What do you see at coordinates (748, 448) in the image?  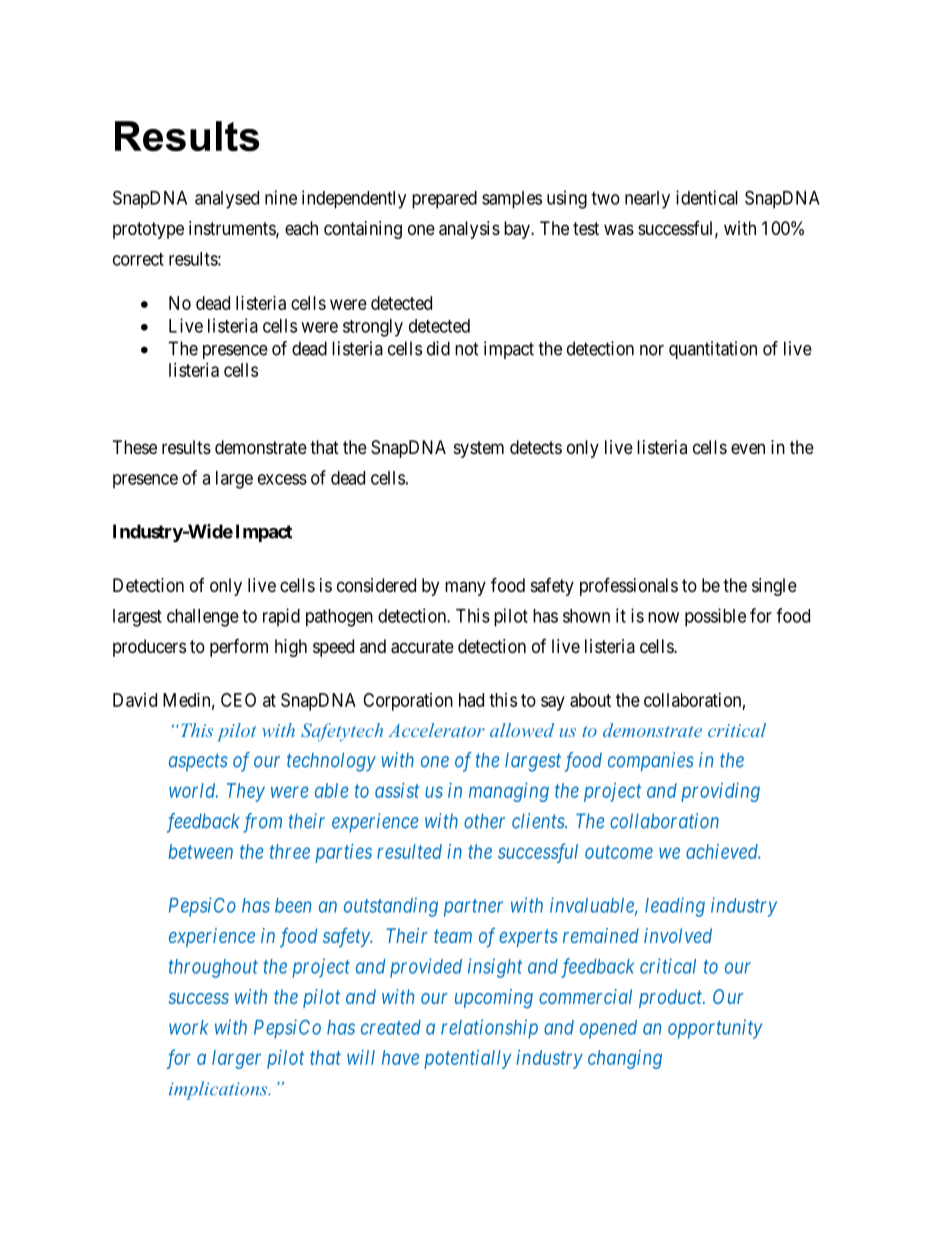 I see `even` at bounding box center [748, 448].
